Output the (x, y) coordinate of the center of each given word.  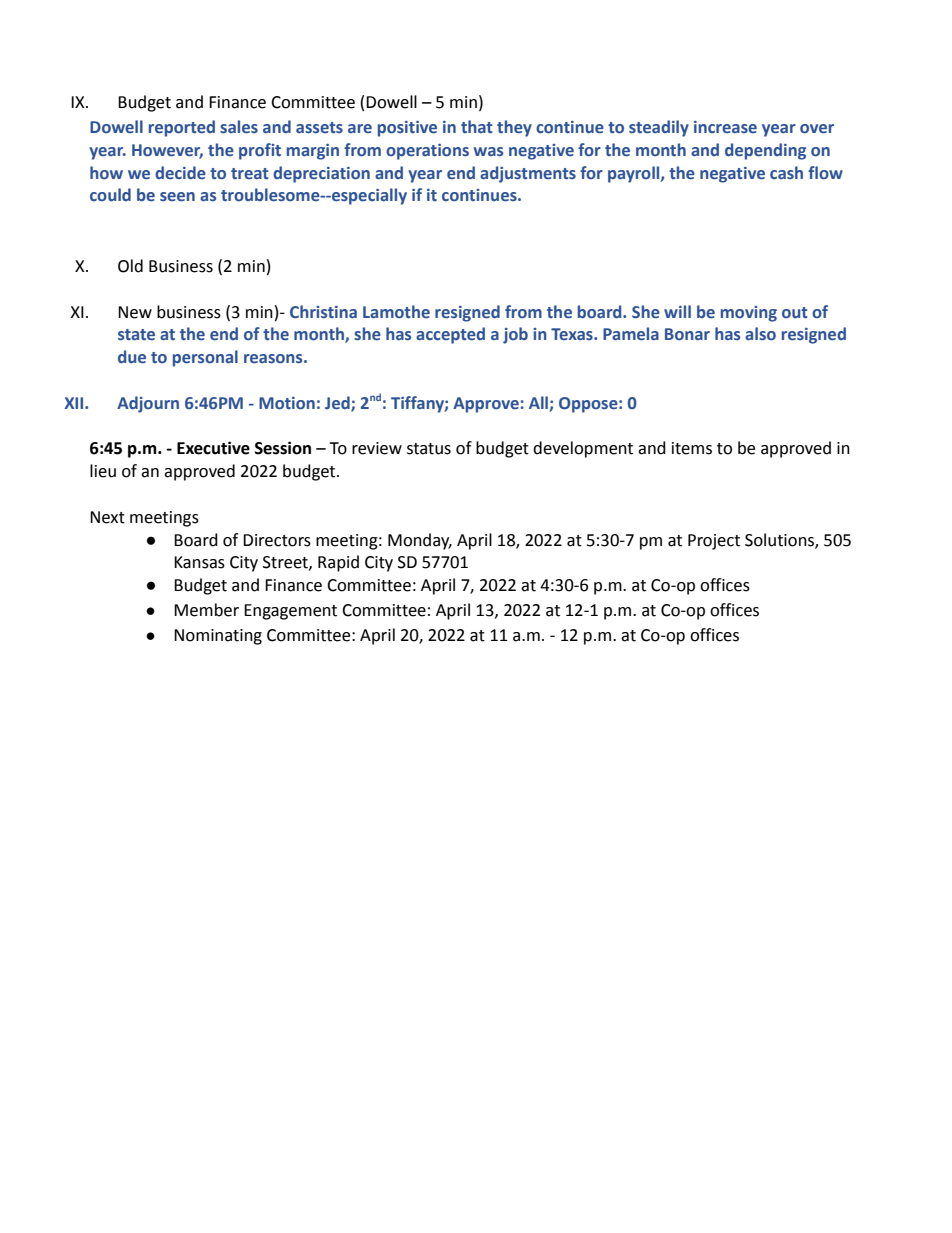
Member (206, 610)
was (488, 152)
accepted (450, 335)
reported (182, 128)
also (760, 334)
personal (205, 358)
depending (765, 151)
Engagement (290, 612)
